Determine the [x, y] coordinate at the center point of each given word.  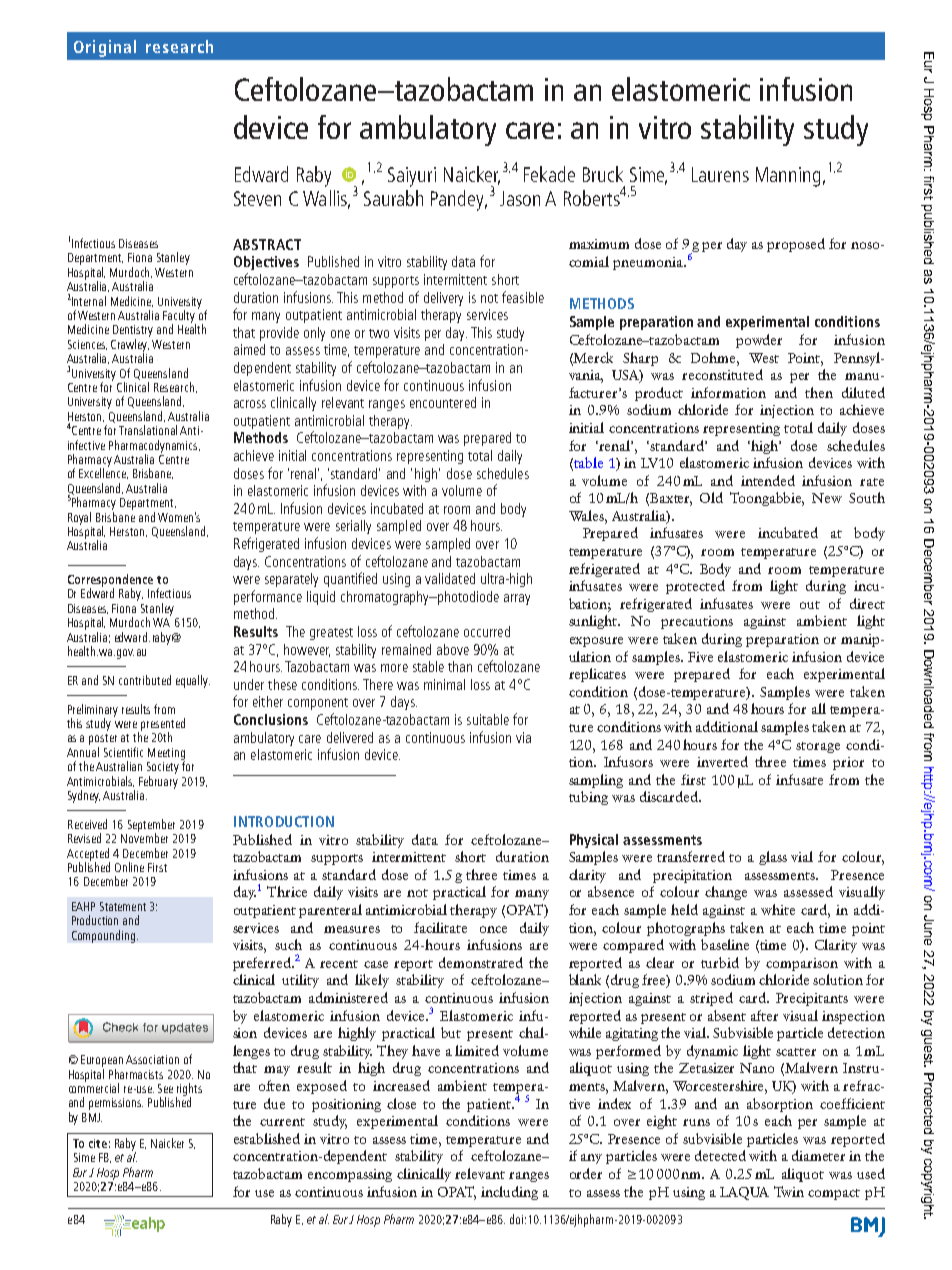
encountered [443, 402]
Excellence [103, 472]
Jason [520, 198]
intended [768, 480]
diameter [818, 1155]
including [509, 1193]
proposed [796, 245]
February [158, 782]
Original [105, 48]
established [267, 1138]
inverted [722, 761]
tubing [588, 798]
